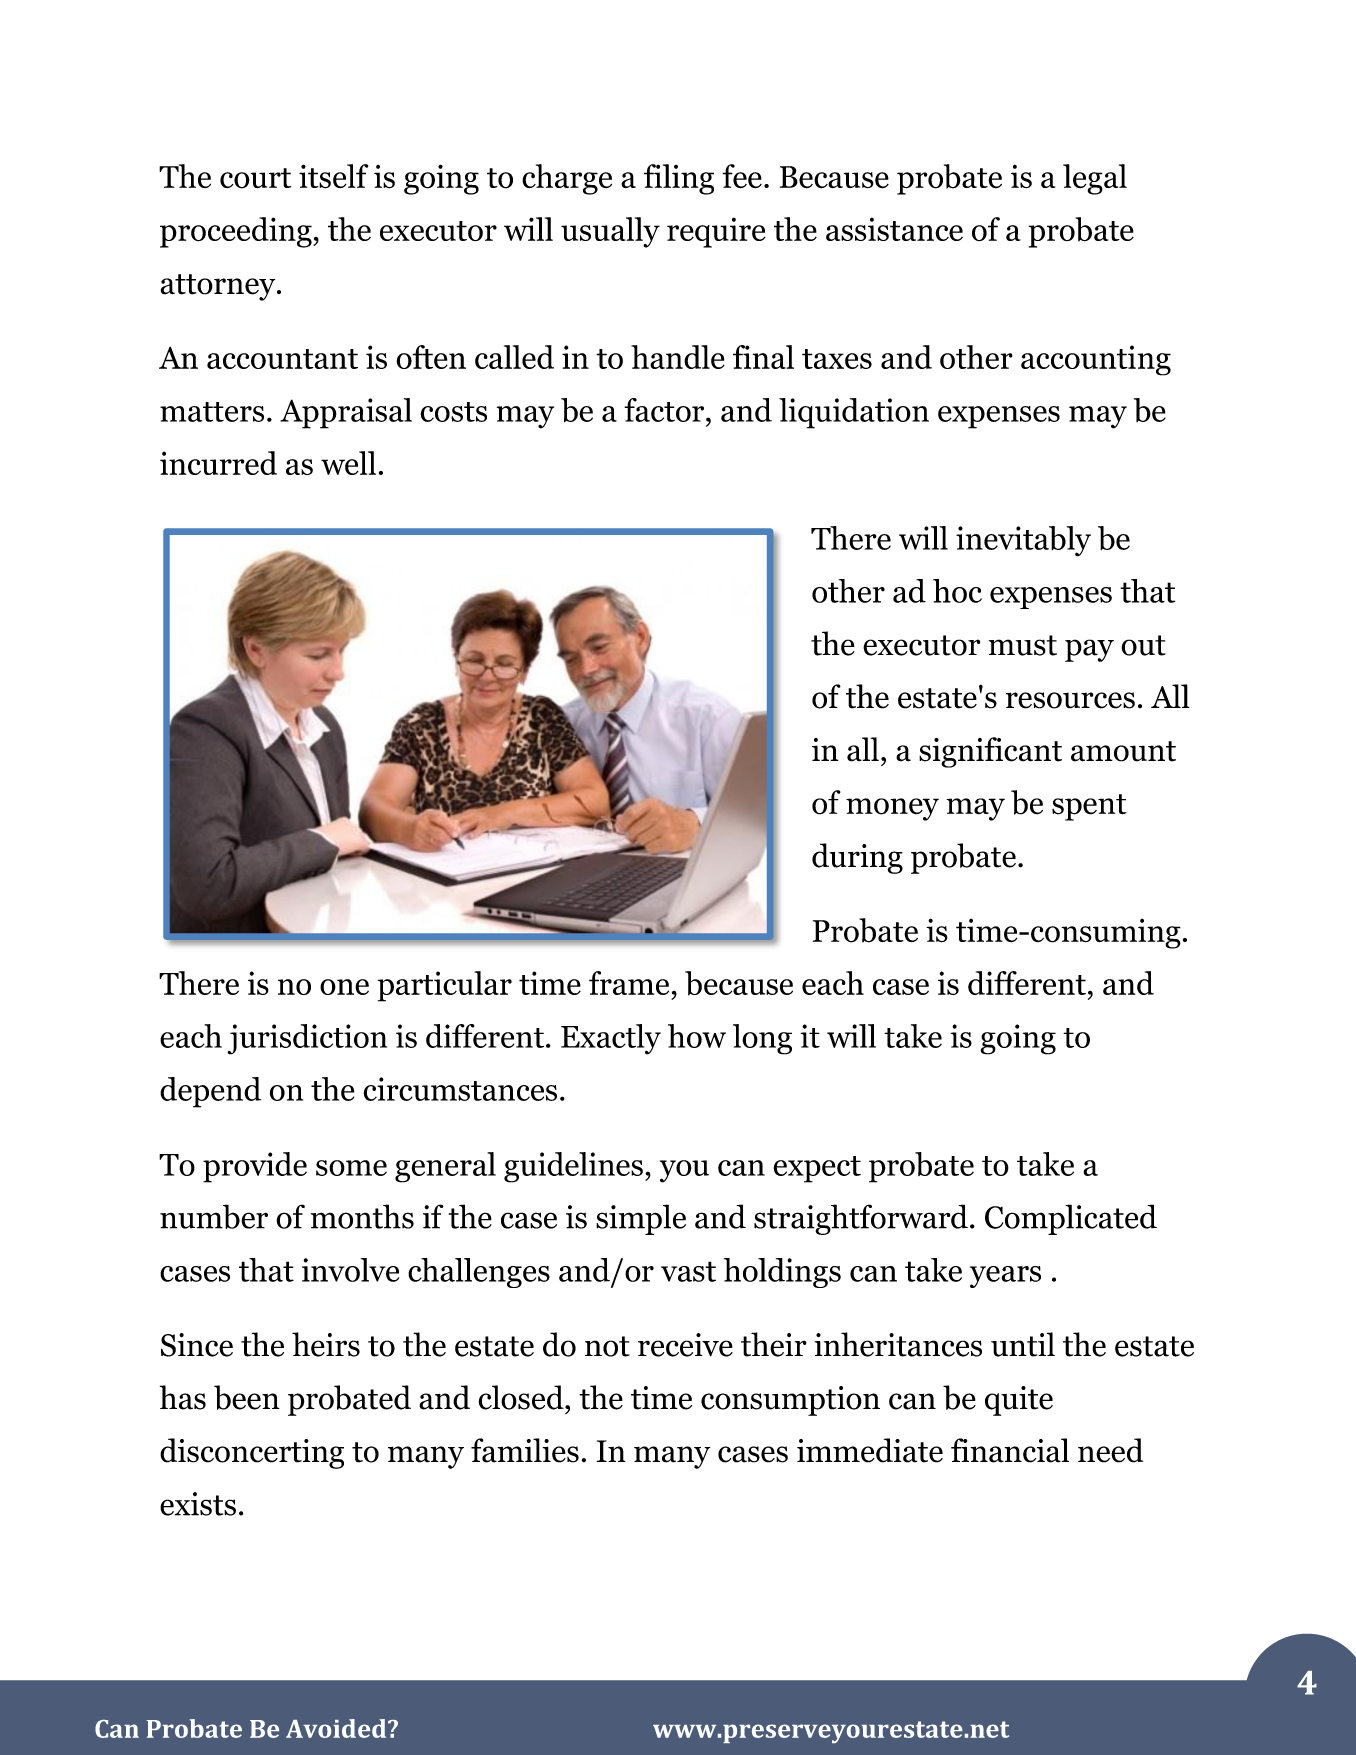 This page has height=1755, width=1356. What do you see at coordinates (610, 232) in the page?
I see `usually` at bounding box center [610, 232].
